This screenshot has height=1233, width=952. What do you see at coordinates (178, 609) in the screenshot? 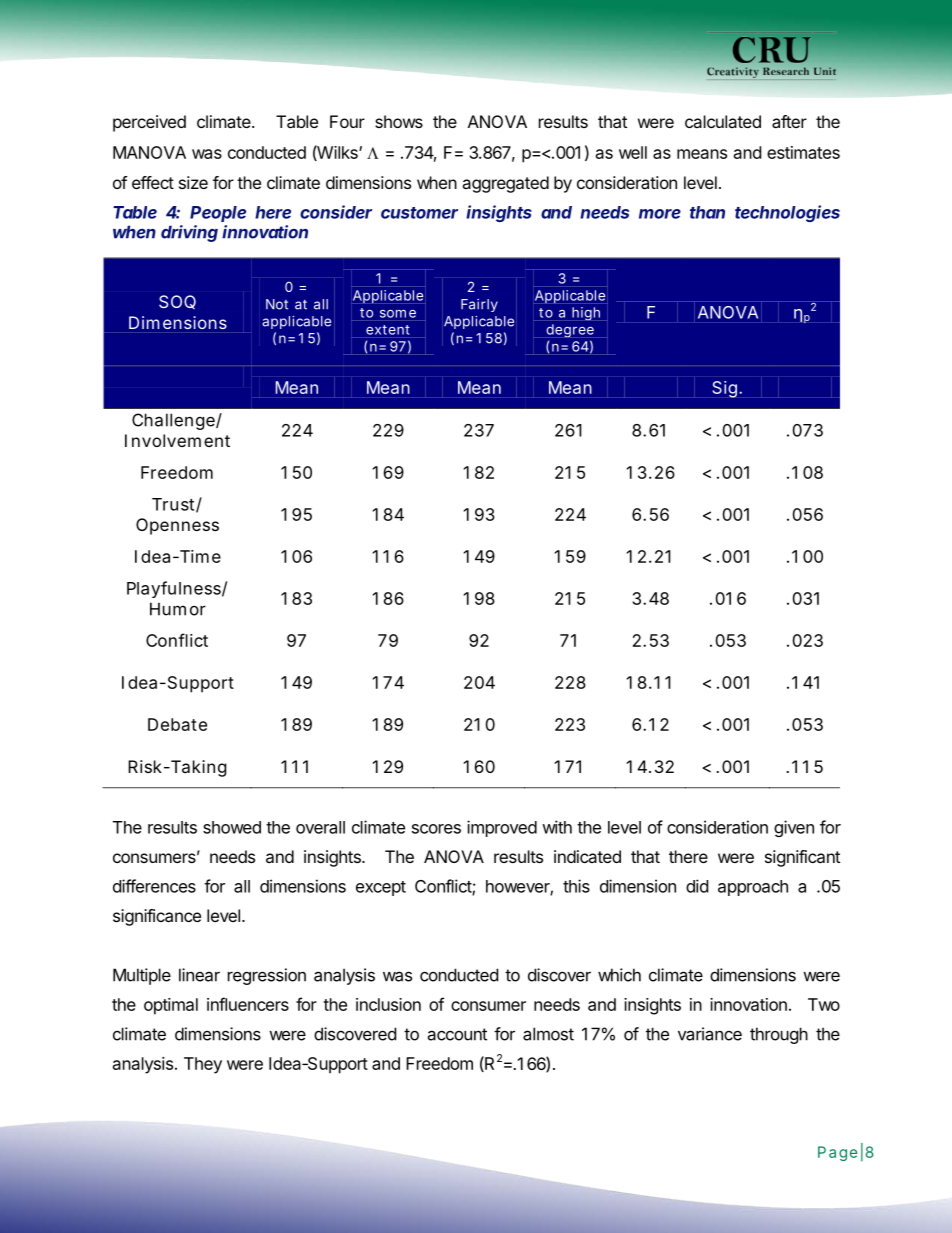
I see `Humor` at bounding box center [178, 609].
